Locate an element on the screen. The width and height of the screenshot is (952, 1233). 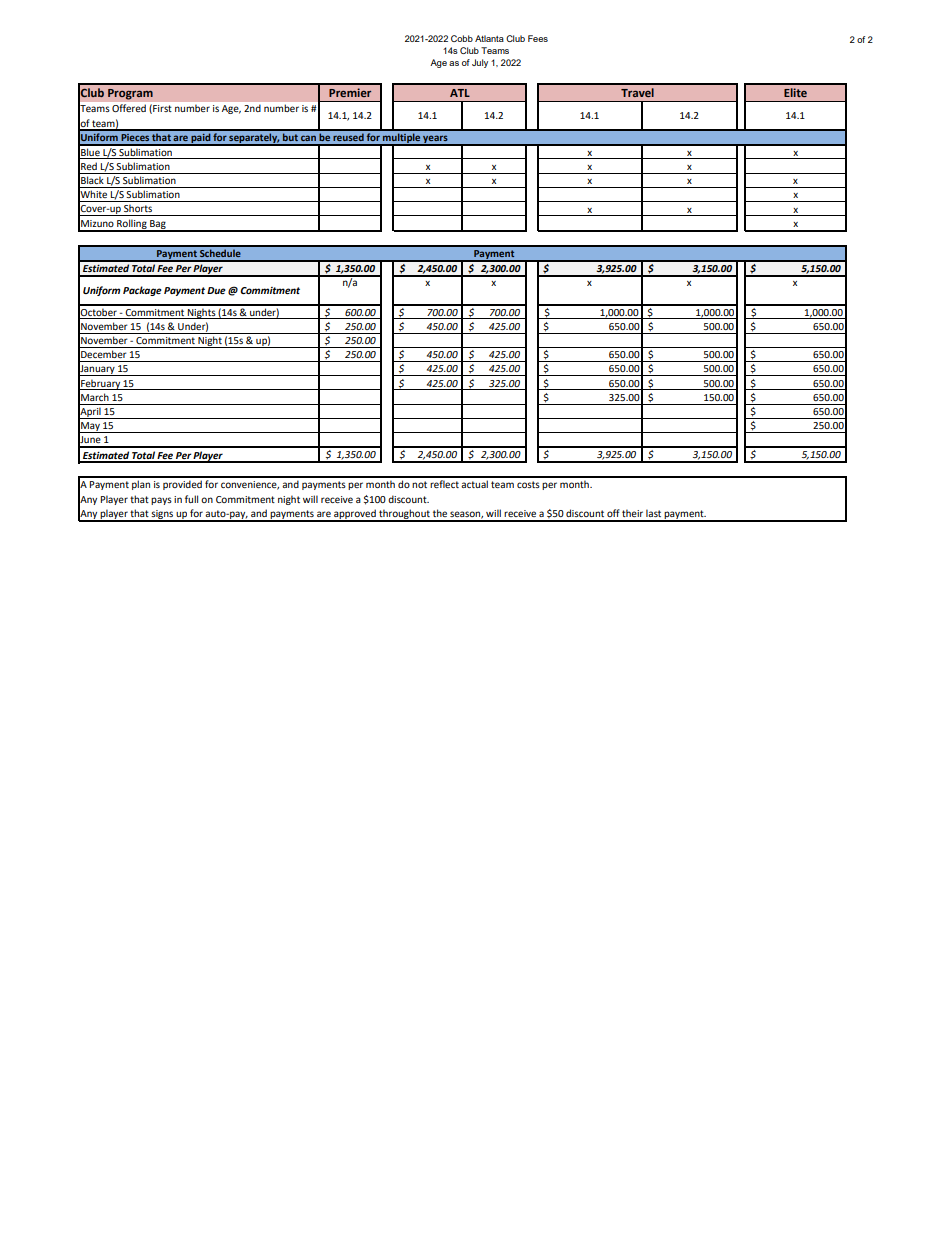
throughout is located at coordinates (404, 515).
